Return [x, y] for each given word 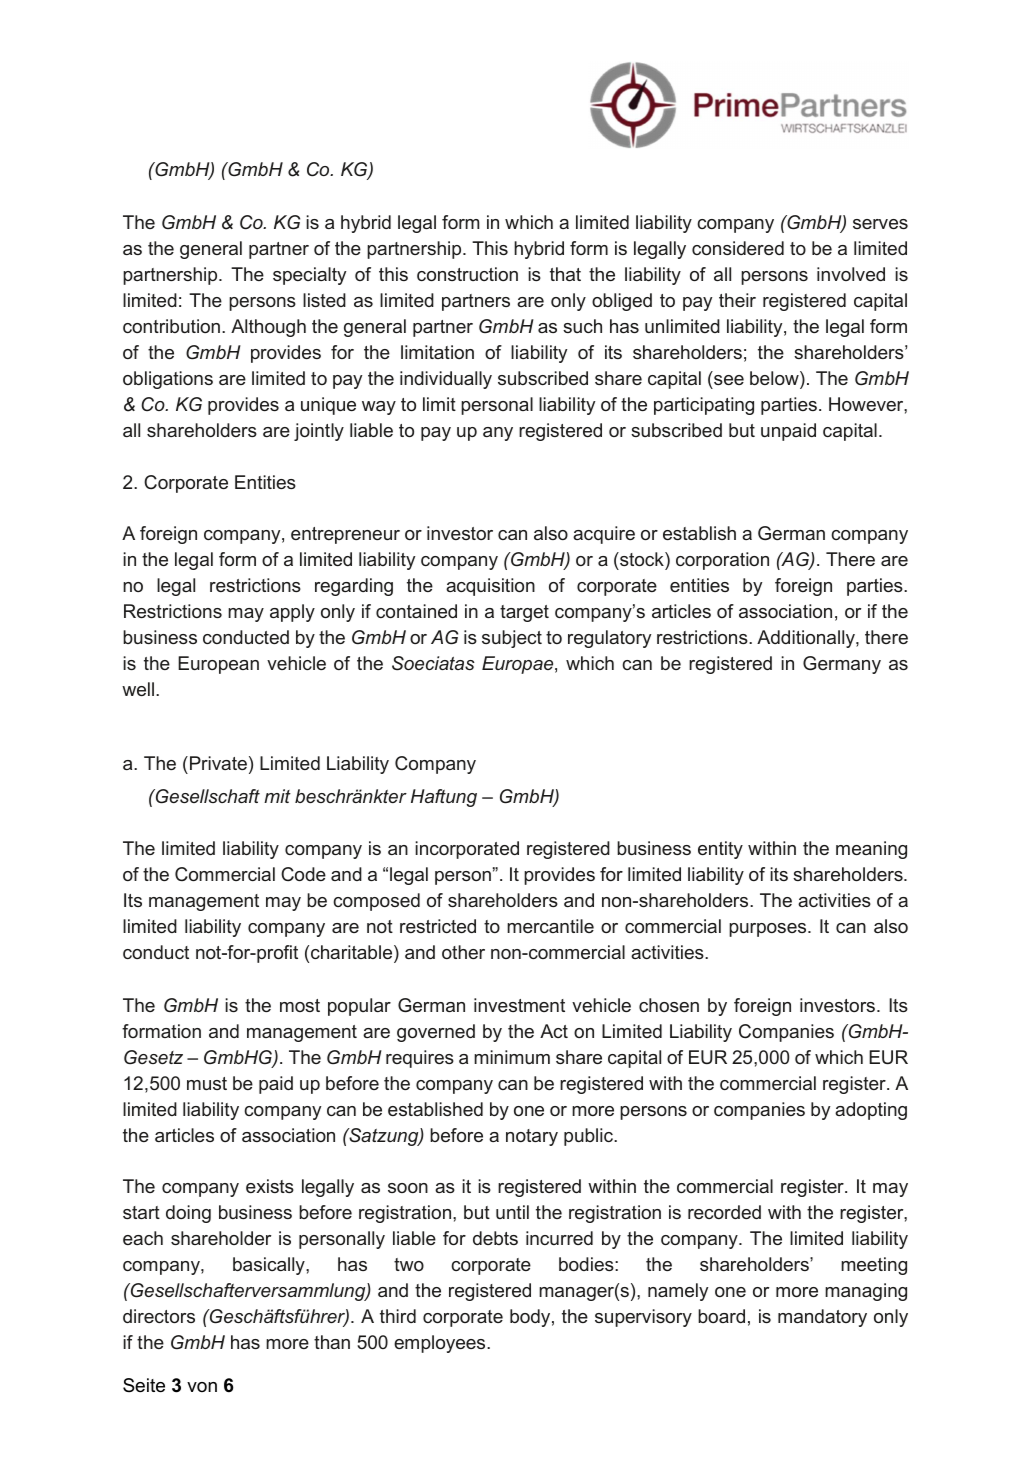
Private [218, 763]
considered [738, 248]
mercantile [550, 926]
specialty [309, 276]
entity [720, 850]
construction [467, 274]
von [202, 1387]
